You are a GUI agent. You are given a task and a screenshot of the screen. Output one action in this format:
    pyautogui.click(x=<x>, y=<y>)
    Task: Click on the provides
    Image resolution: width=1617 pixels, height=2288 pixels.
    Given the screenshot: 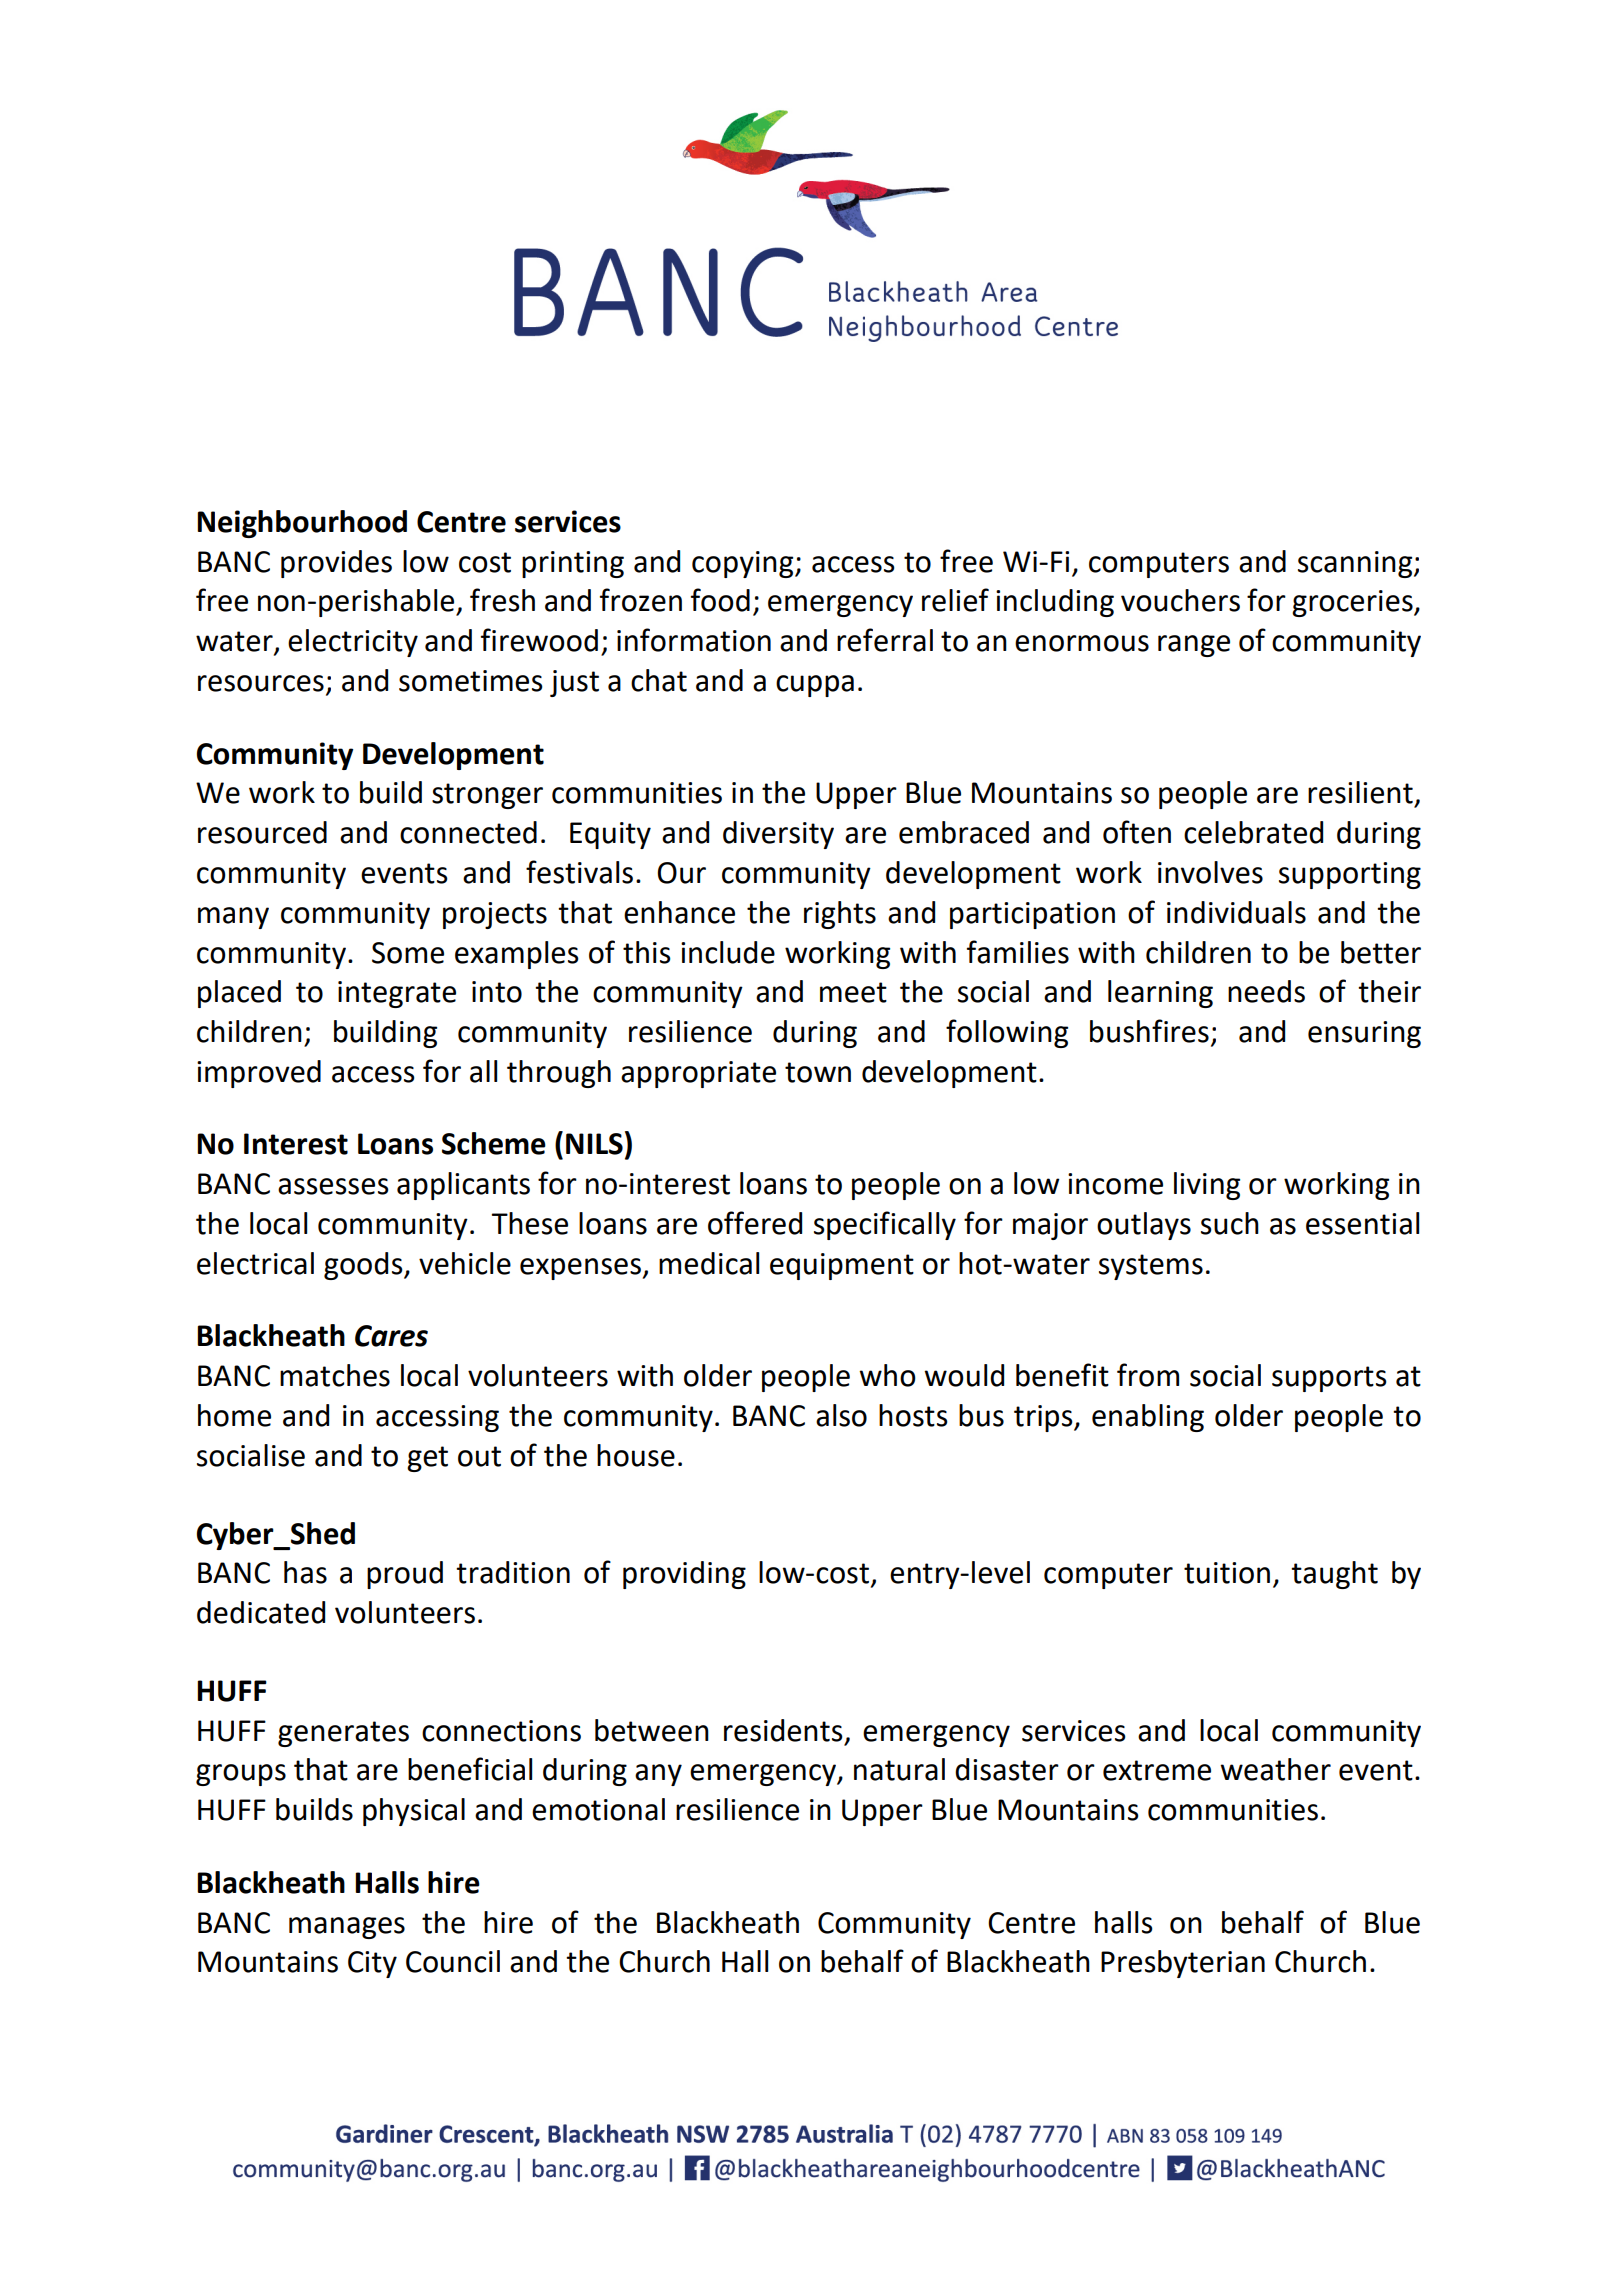 What is the action you would take?
    pyautogui.click(x=336, y=564)
